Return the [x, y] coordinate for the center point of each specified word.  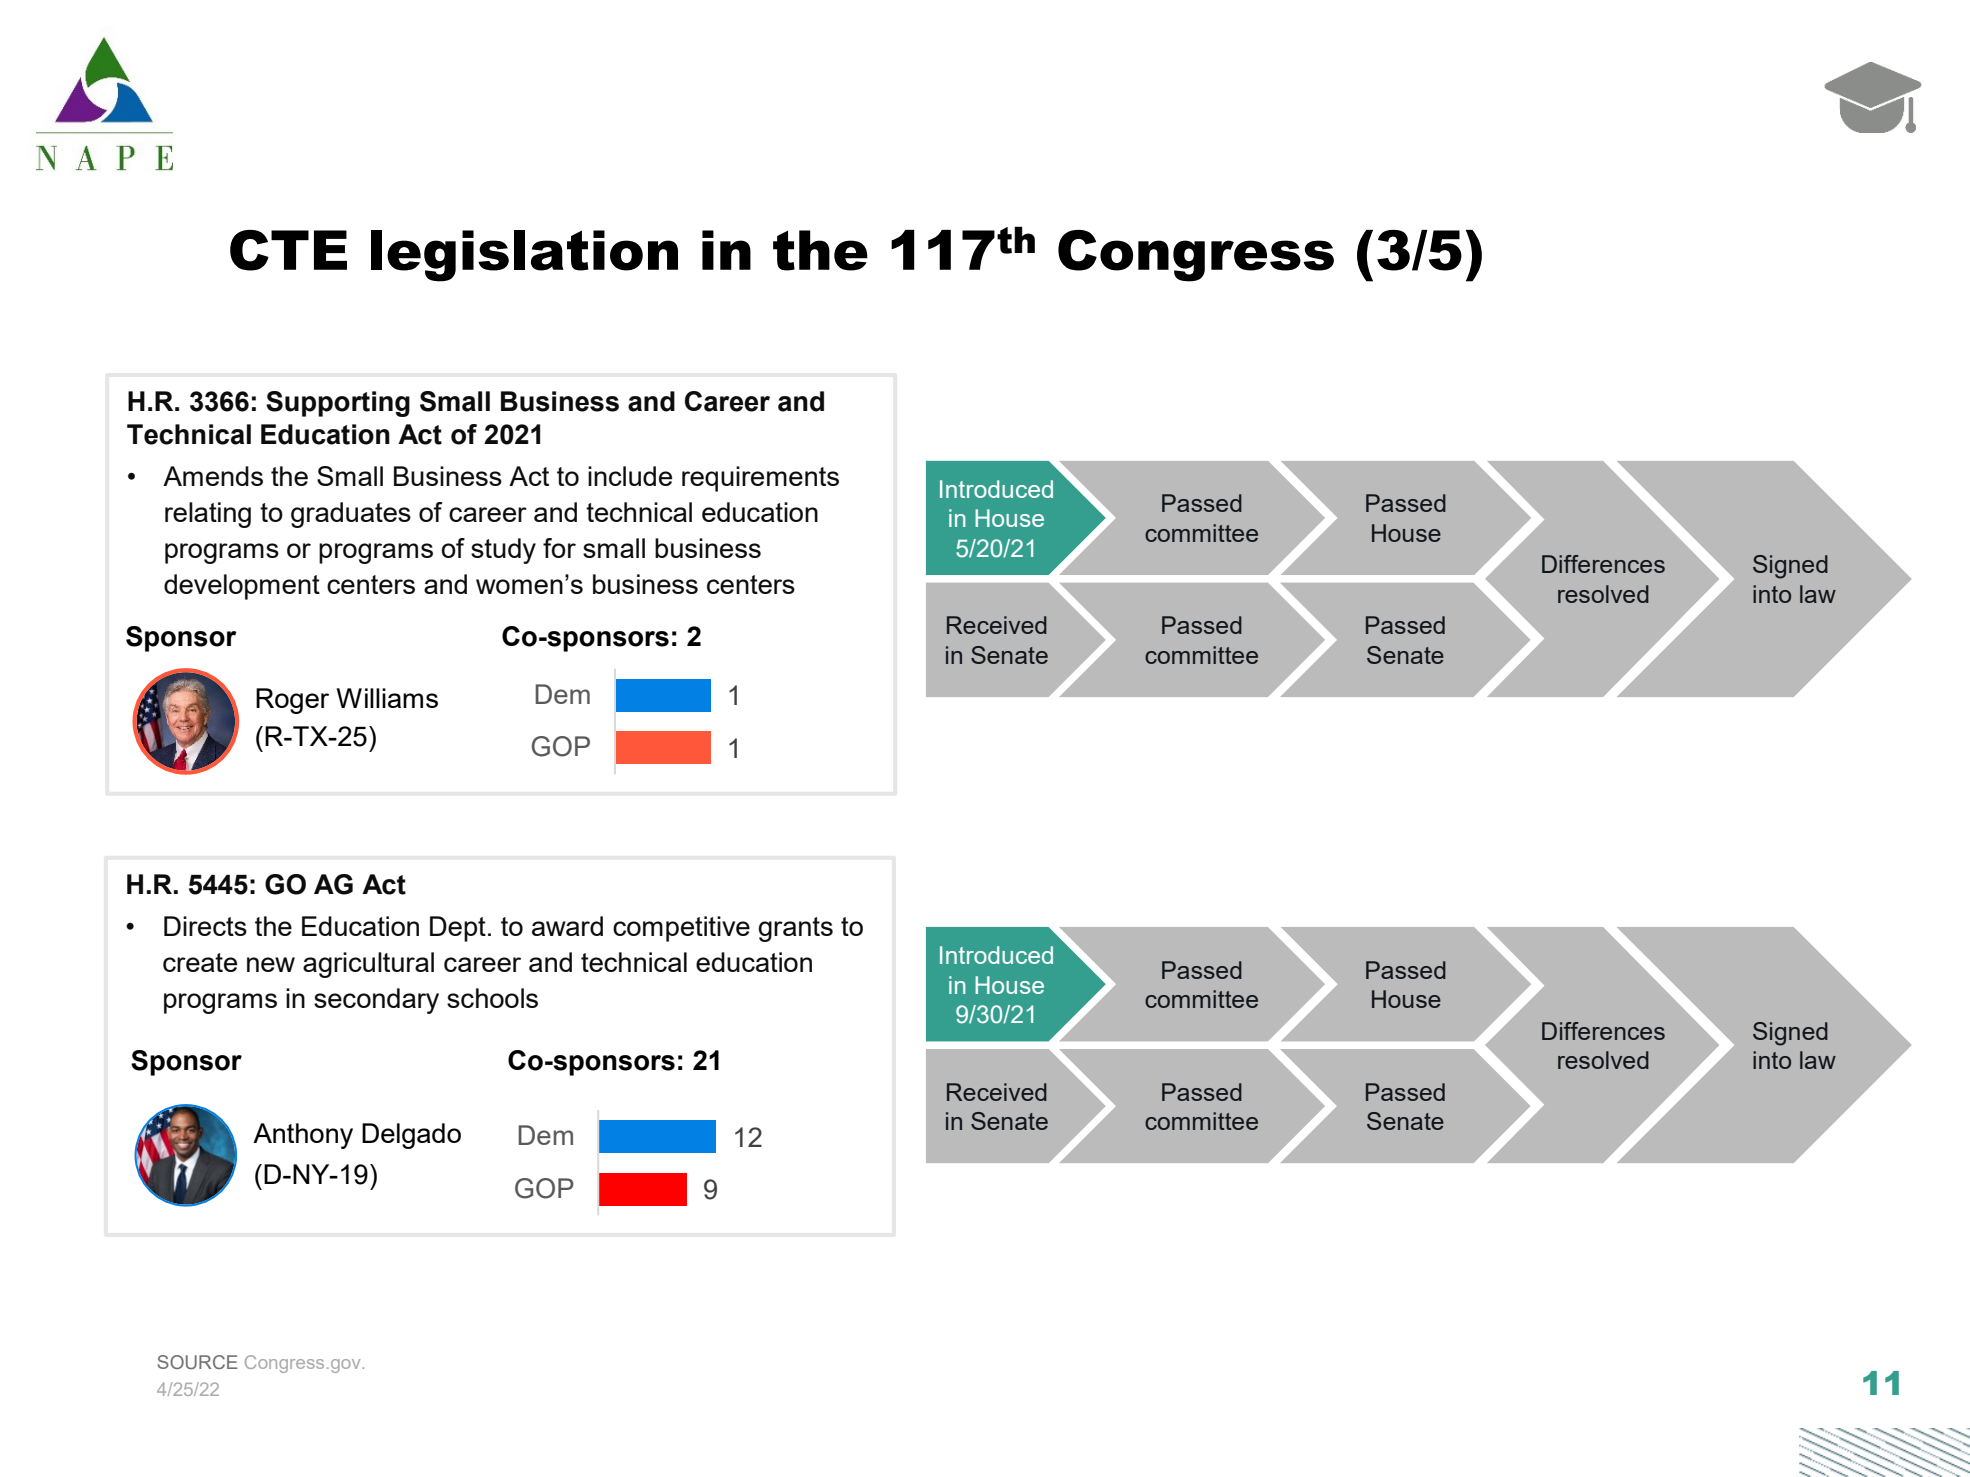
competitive [681, 929]
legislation [524, 256]
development [242, 587]
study [503, 551]
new [271, 964]
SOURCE [197, 1362]
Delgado [411, 1136]
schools [492, 998]
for [559, 548]
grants [795, 929]
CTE [288, 250]
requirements [760, 479]
